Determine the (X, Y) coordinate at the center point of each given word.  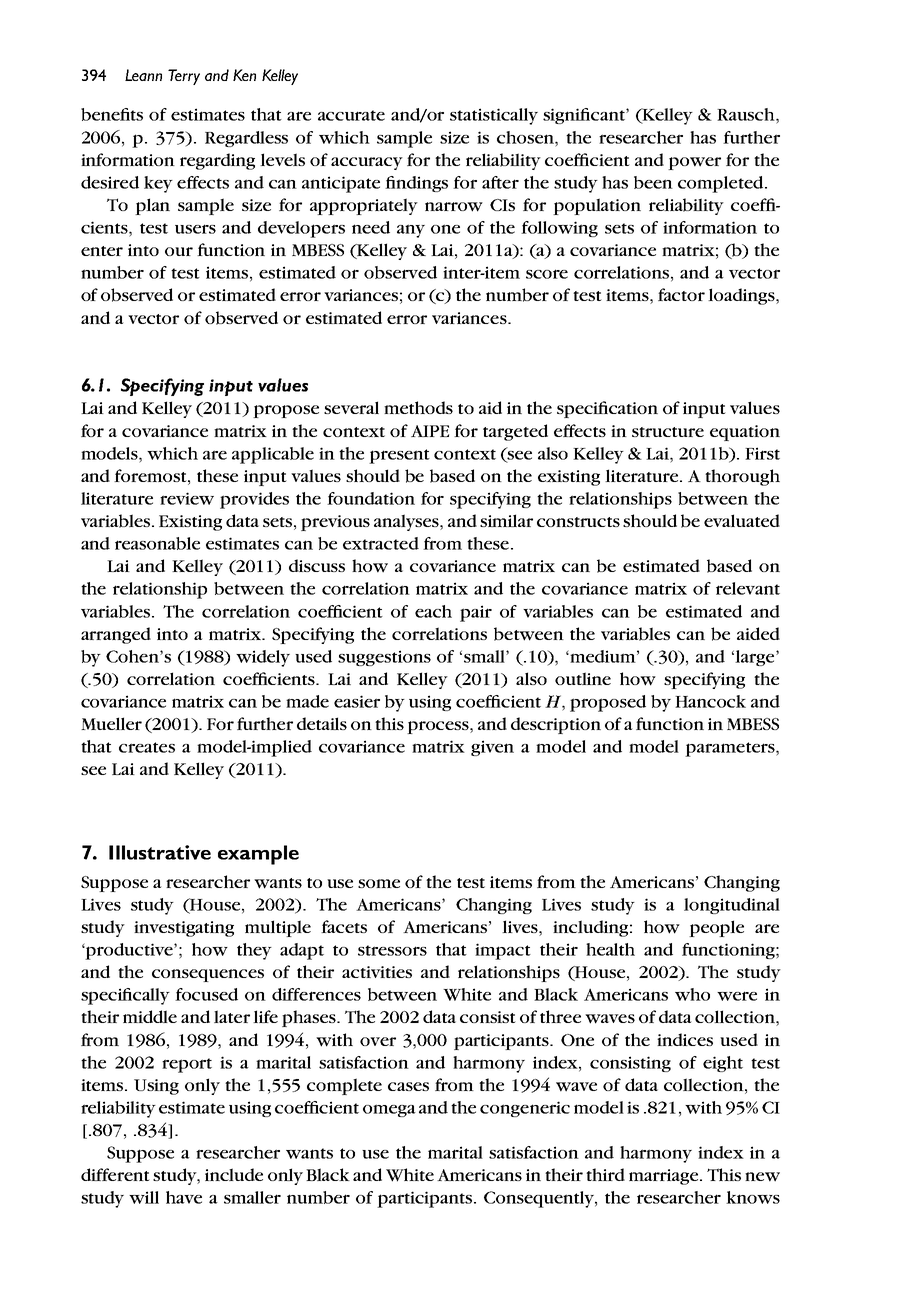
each (433, 611)
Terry (184, 77)
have (184, 1197)
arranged (116, 635)
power (694, 163)
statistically (494, 116)
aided (758, 633)
